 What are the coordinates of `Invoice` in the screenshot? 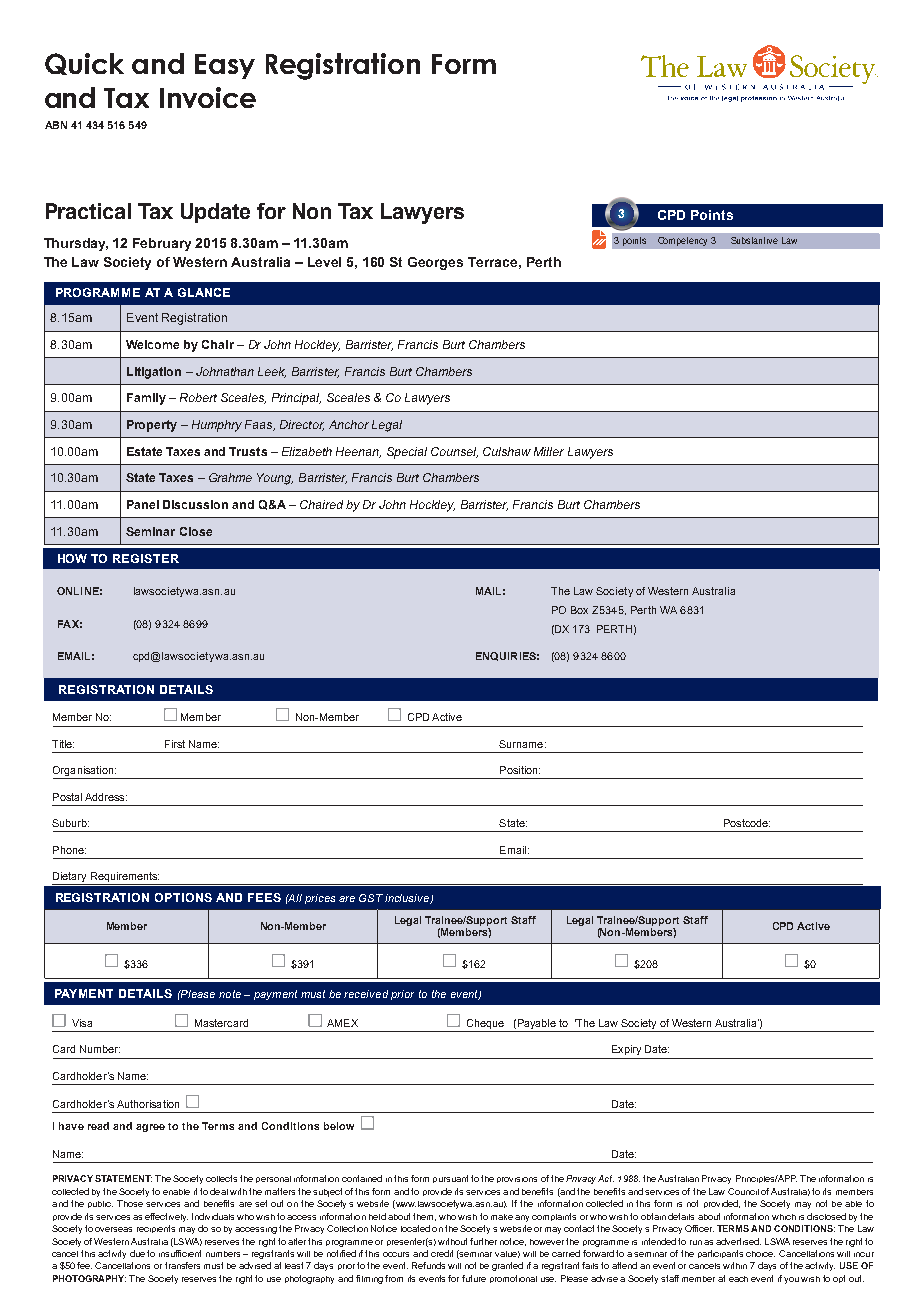 It's located at (208, 97).
